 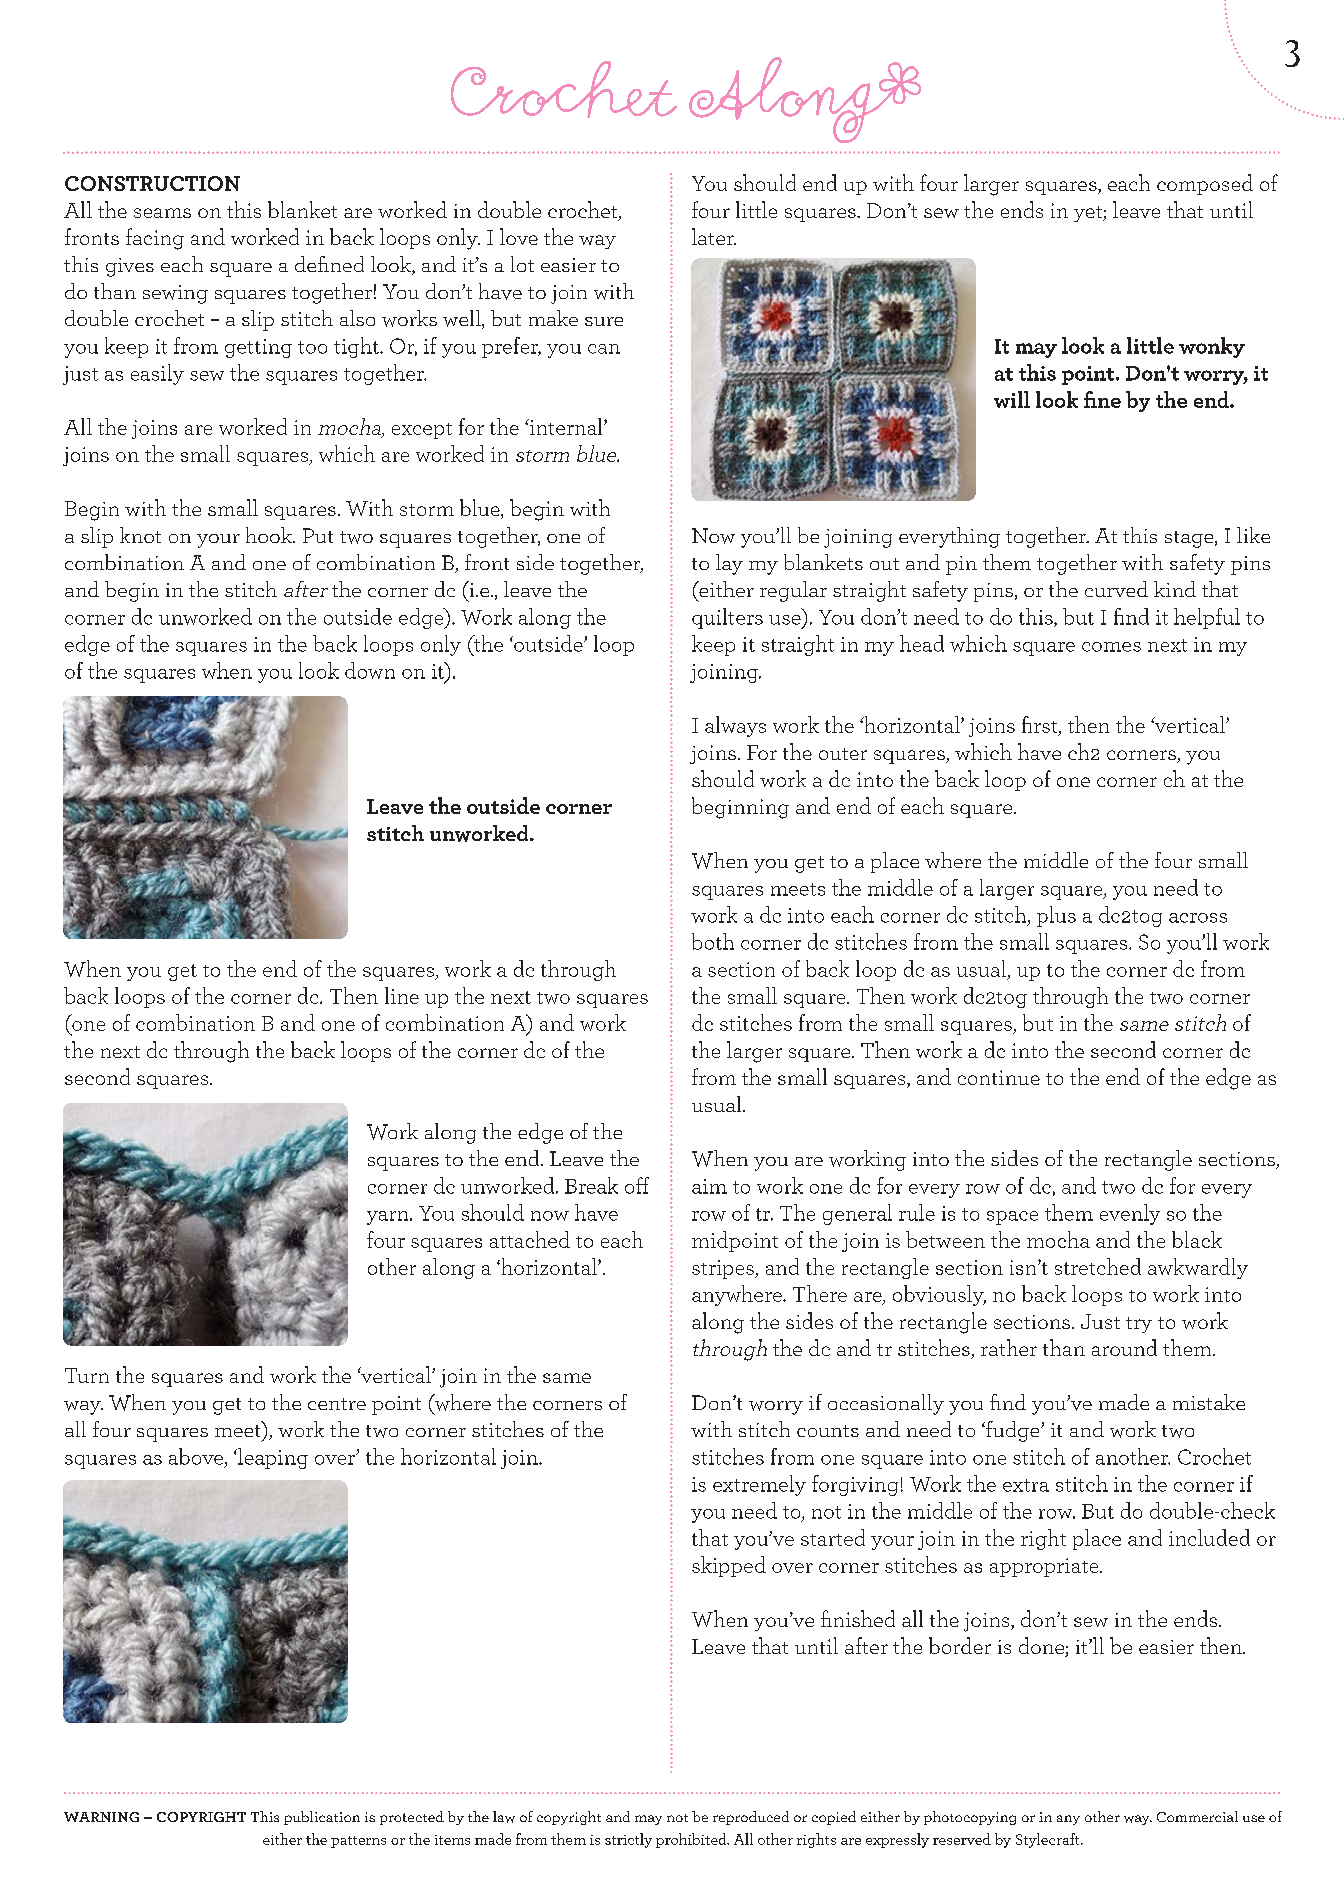 What do you see at coordinates (402, 995) in the screenshot?
I see `line` at bounding box center [402, 995].
